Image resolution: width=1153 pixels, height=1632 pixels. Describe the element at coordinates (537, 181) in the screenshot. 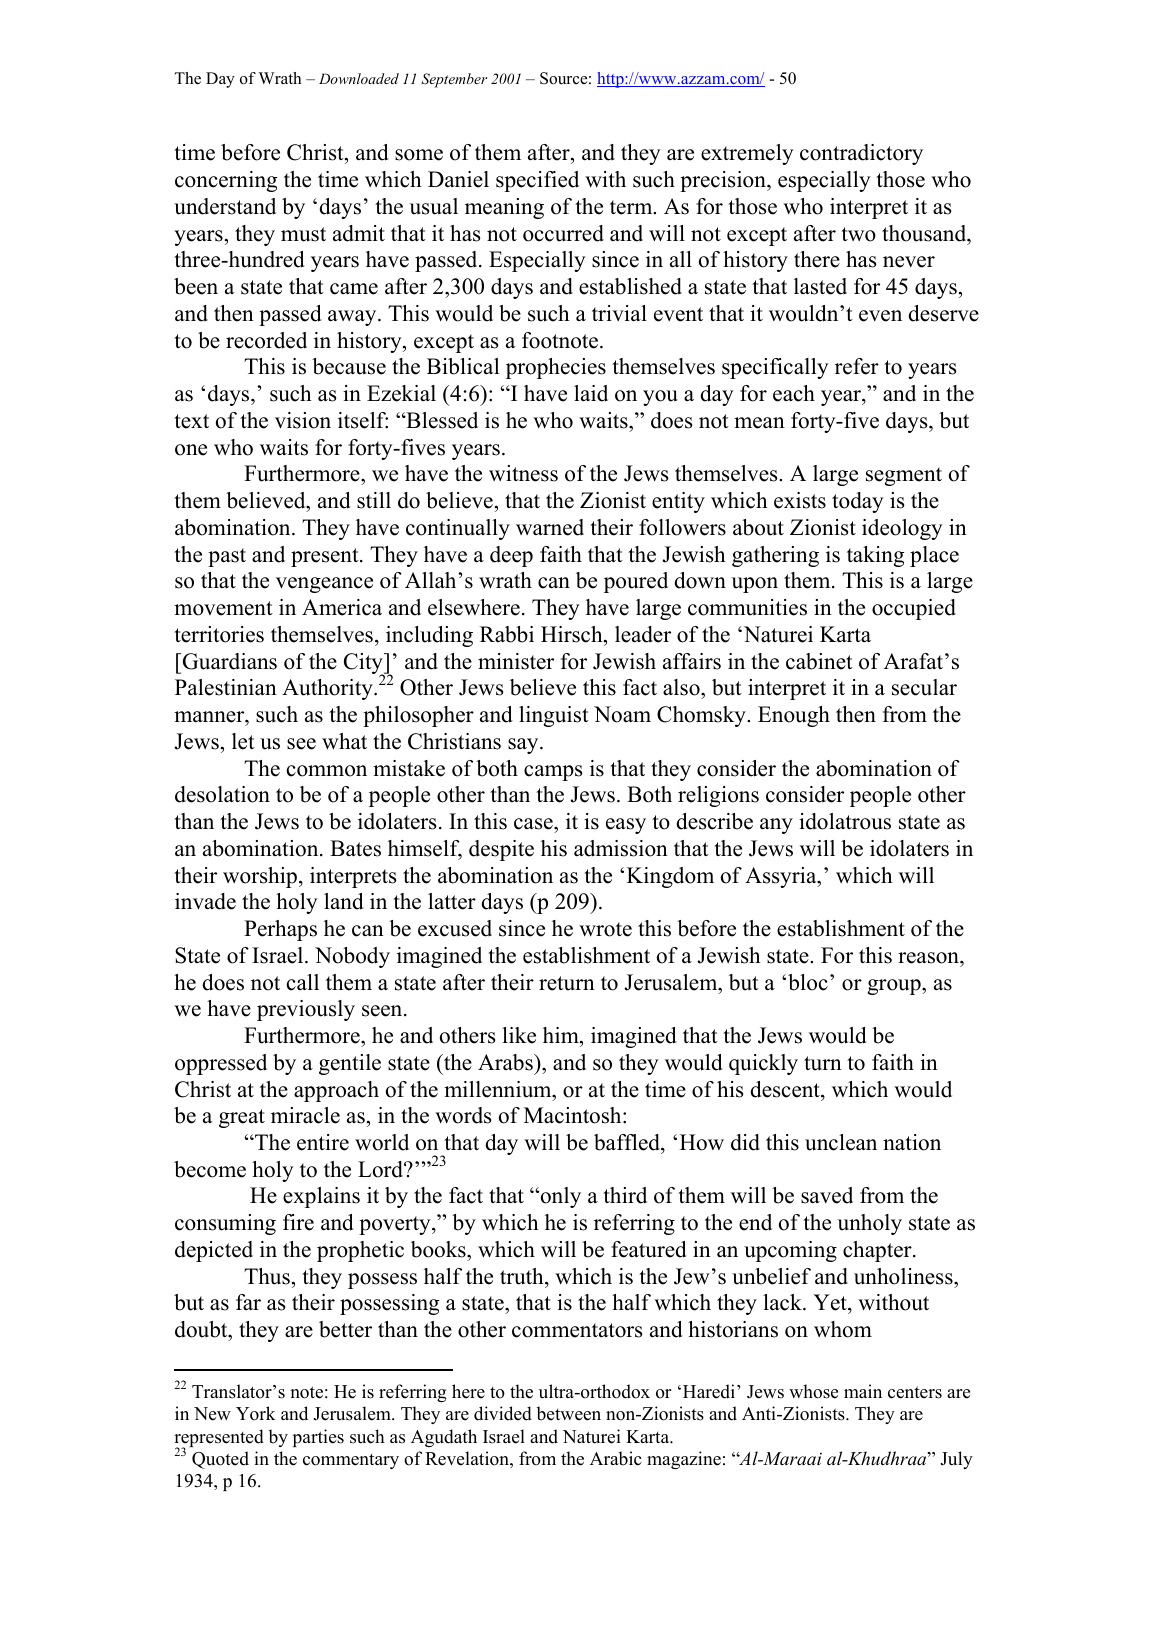

I see `specified` at that location.
